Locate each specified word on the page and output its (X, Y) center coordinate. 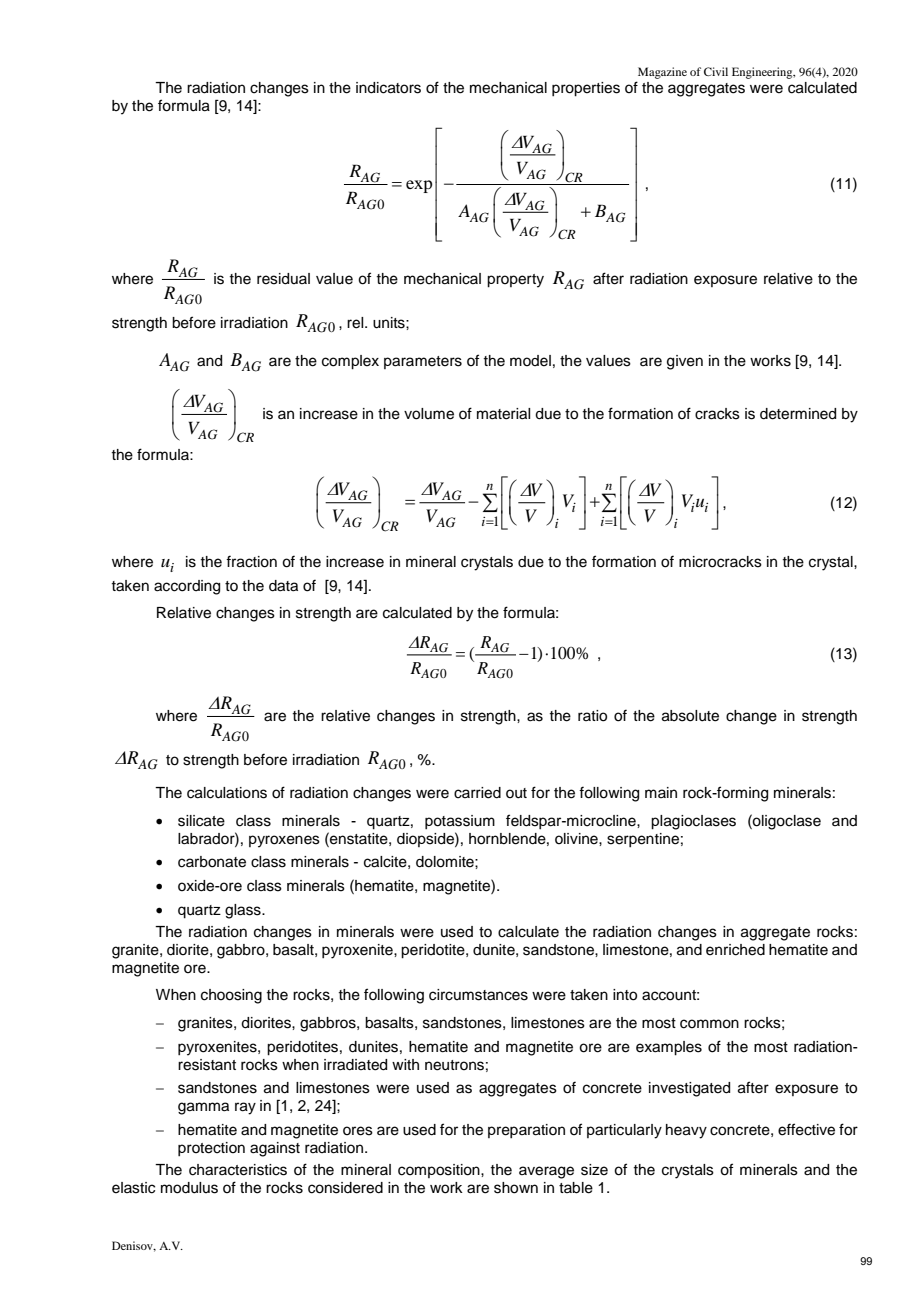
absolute (690, 716)
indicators (388, 88)
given (685, 362)
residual (283, 279)
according (187, 587)
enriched (735, 950)
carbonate (212, 862)
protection (211, 1149)
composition (440, 1171)
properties (586, 89)
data (283, 586)
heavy (686, 1131)
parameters (423, 362)
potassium (460, 822)
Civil (716, 71)
